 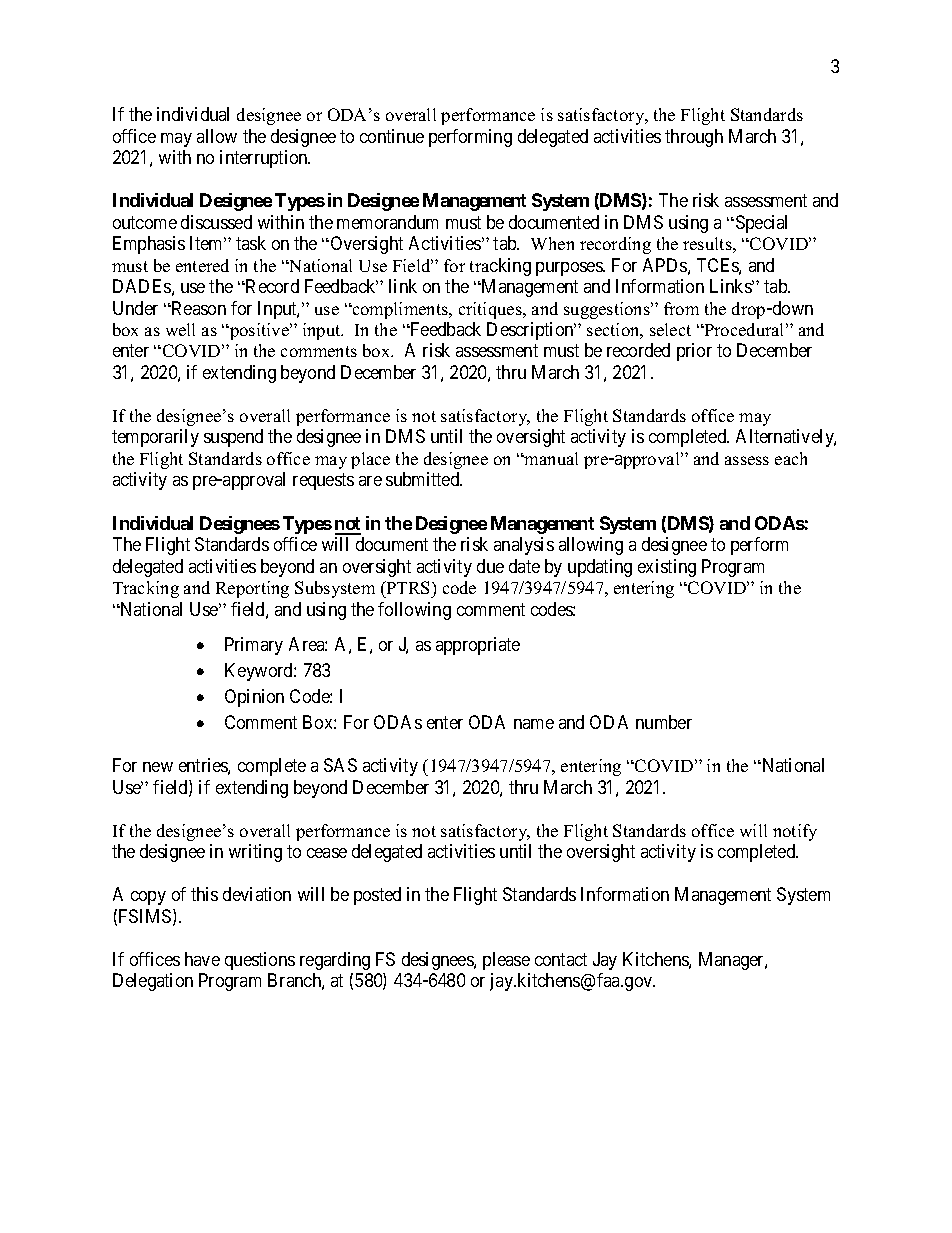 What do you see at coordinates (265, 159) in the document?
I see `interruption` at bounding box center [265, 159].
